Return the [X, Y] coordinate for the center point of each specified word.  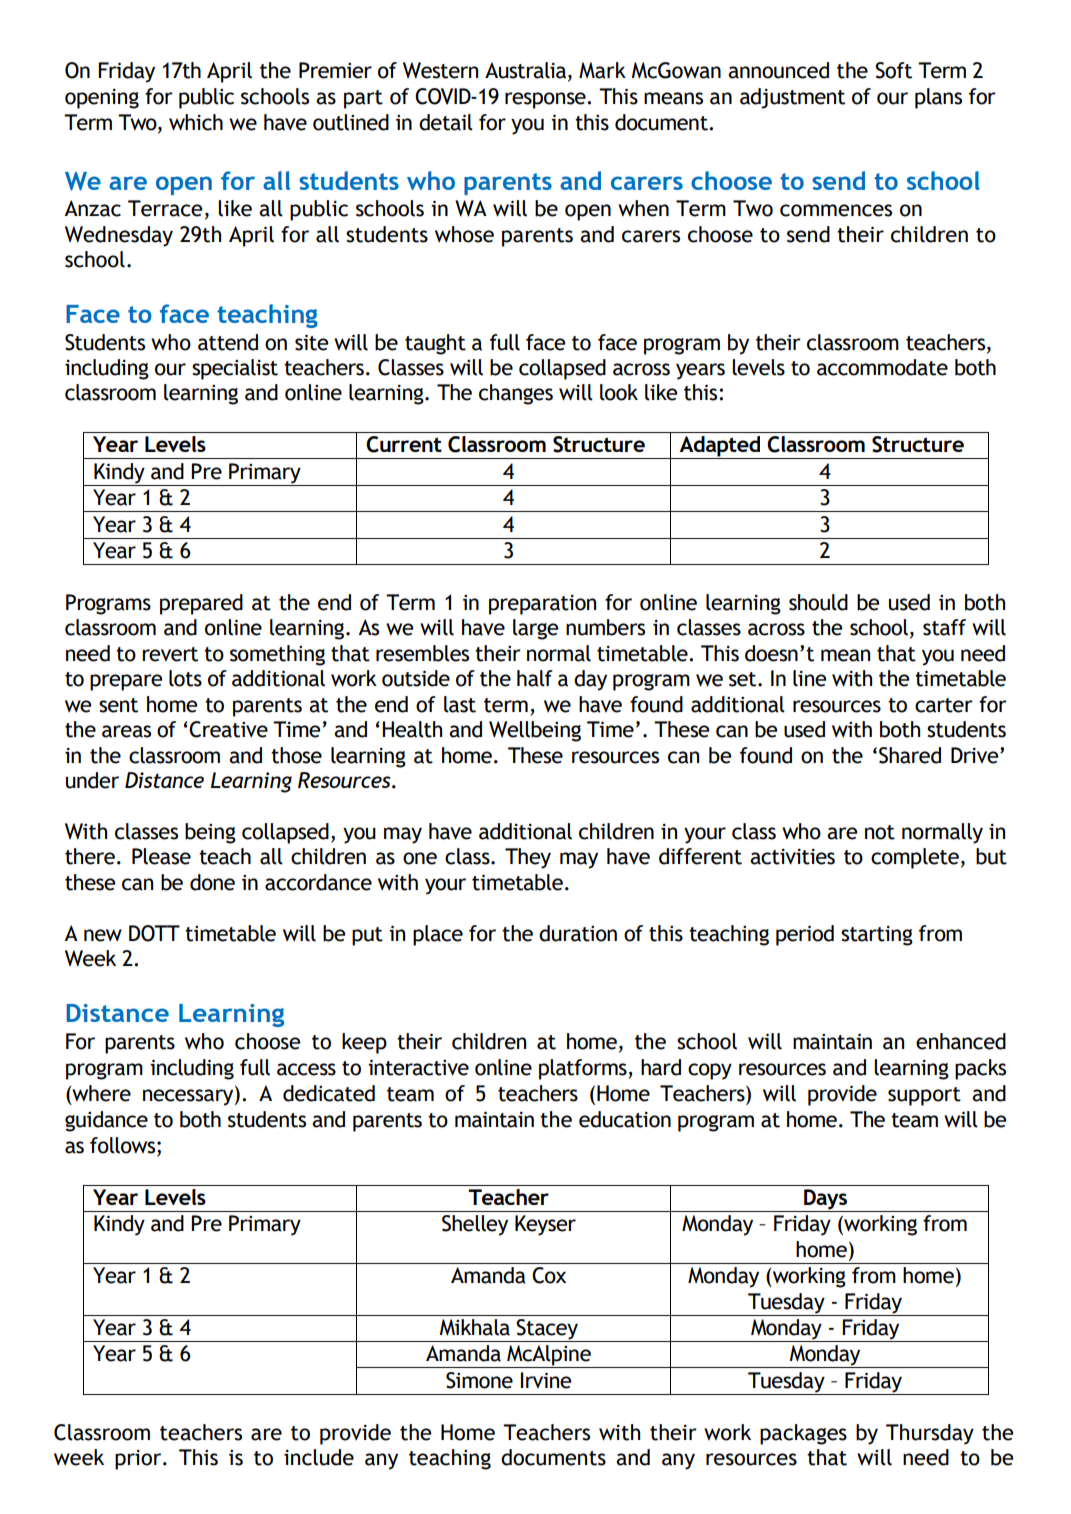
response [546, 100]
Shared [910, 755]
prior [139, 1460]
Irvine [546, 1380]
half [535, 678]
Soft [893, 70]
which [196, 122]
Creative [228, 729]
